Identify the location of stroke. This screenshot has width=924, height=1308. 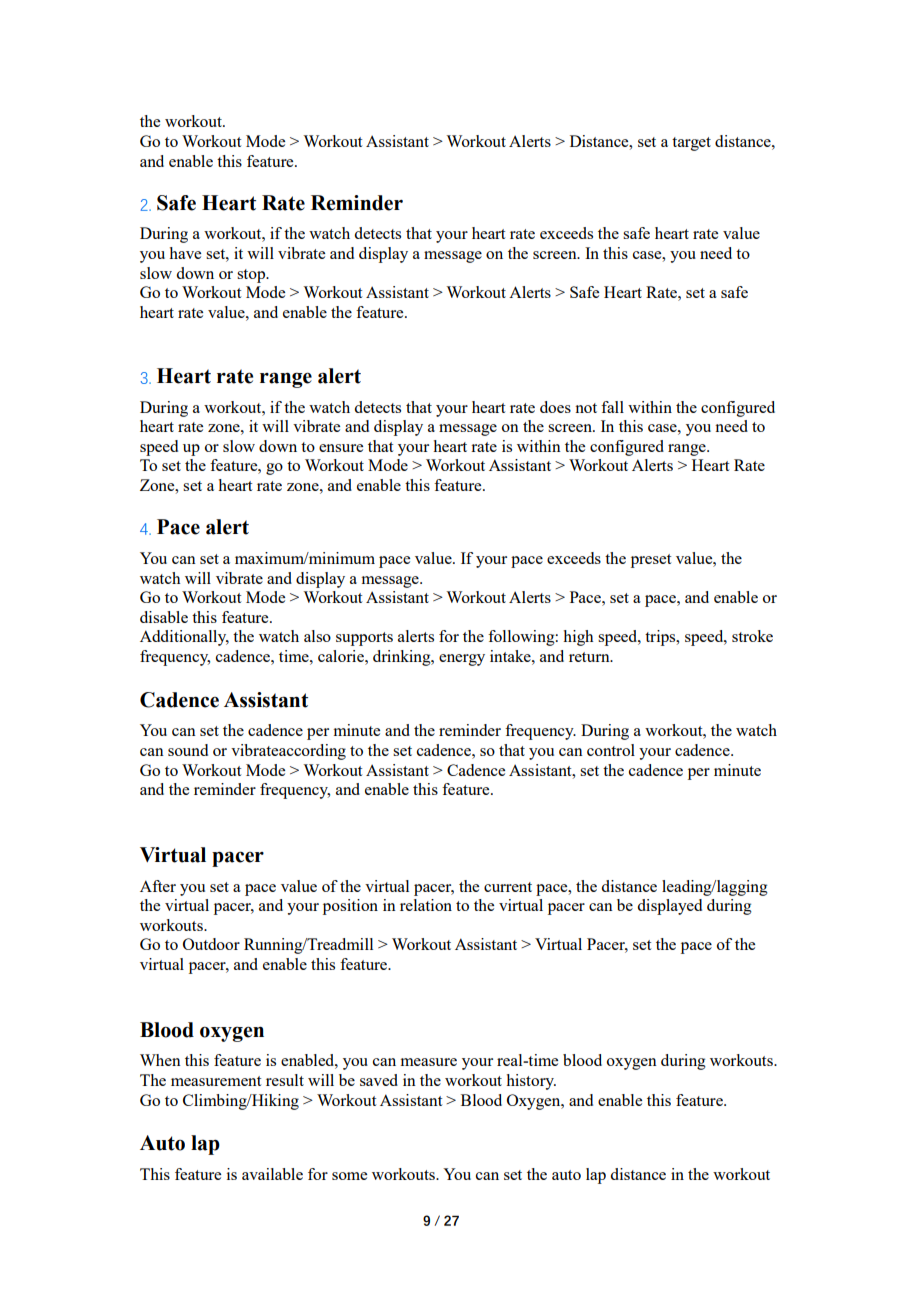
(752, 636).
